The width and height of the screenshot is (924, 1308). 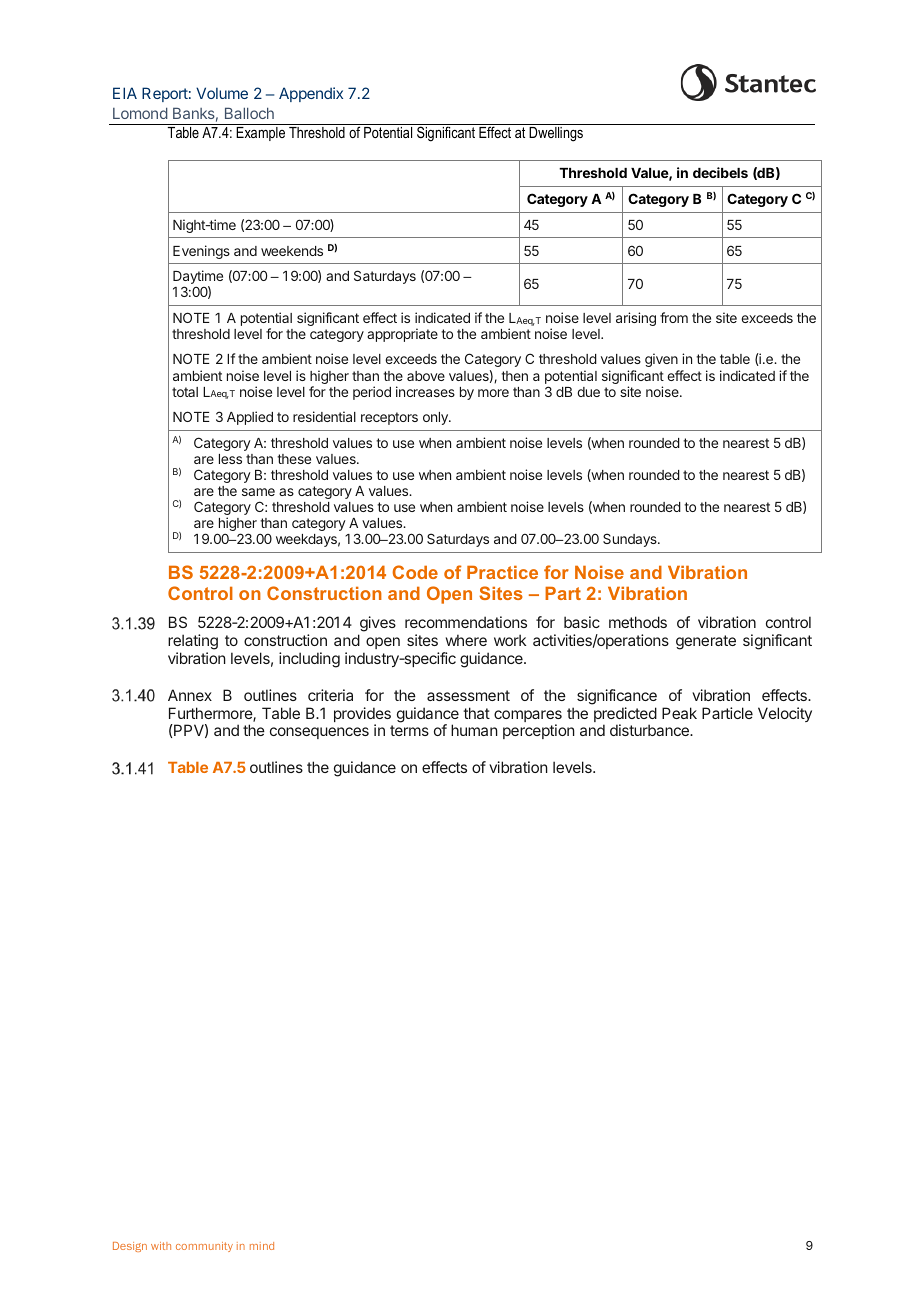 What do you see at coordinates (204, 1247) in the screenshot?
I see `community` at bounding box center [204, 1247].
